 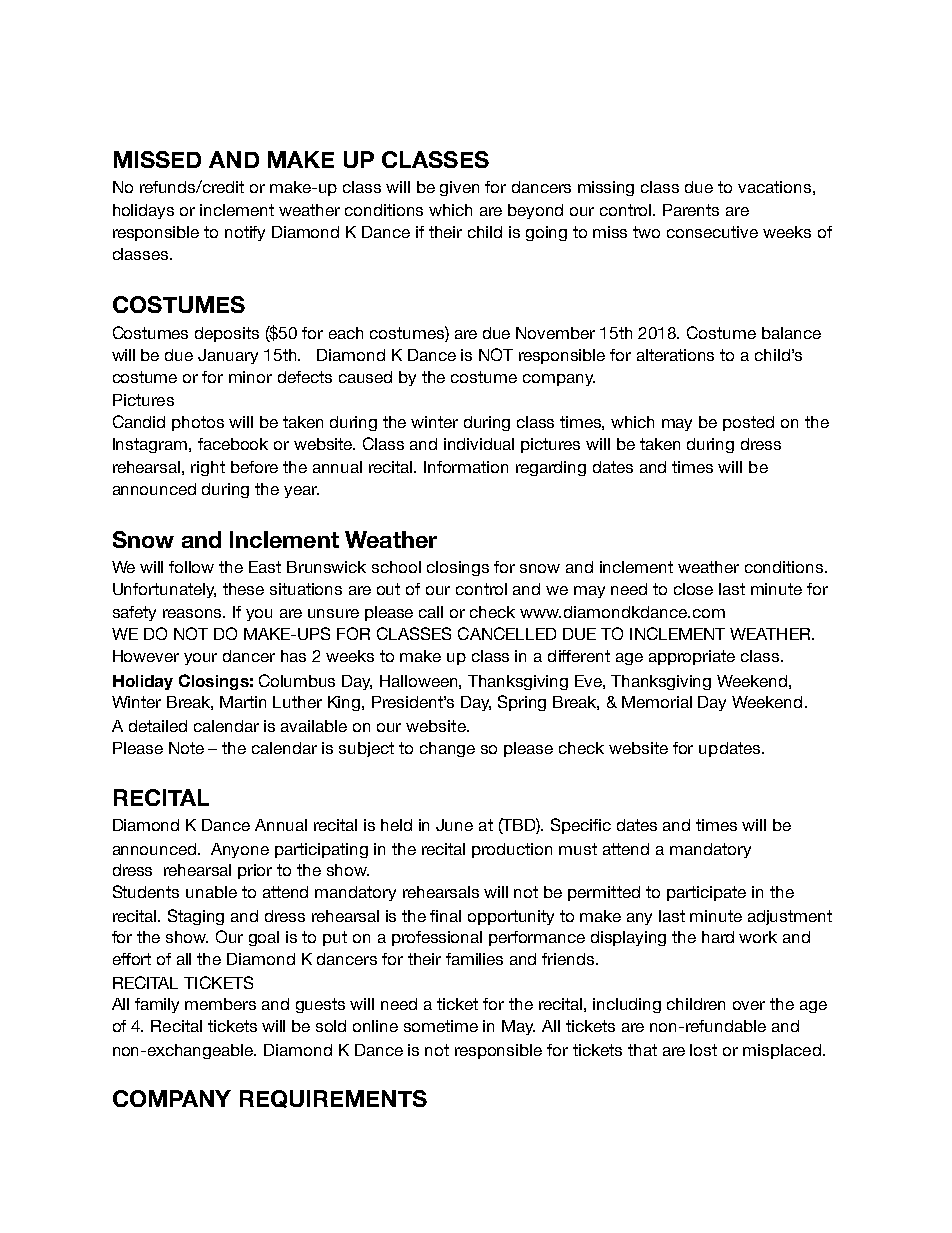 What do you see at coordinates (454, 825) in the image?
I see `June` at bounding box center [454, 825].
